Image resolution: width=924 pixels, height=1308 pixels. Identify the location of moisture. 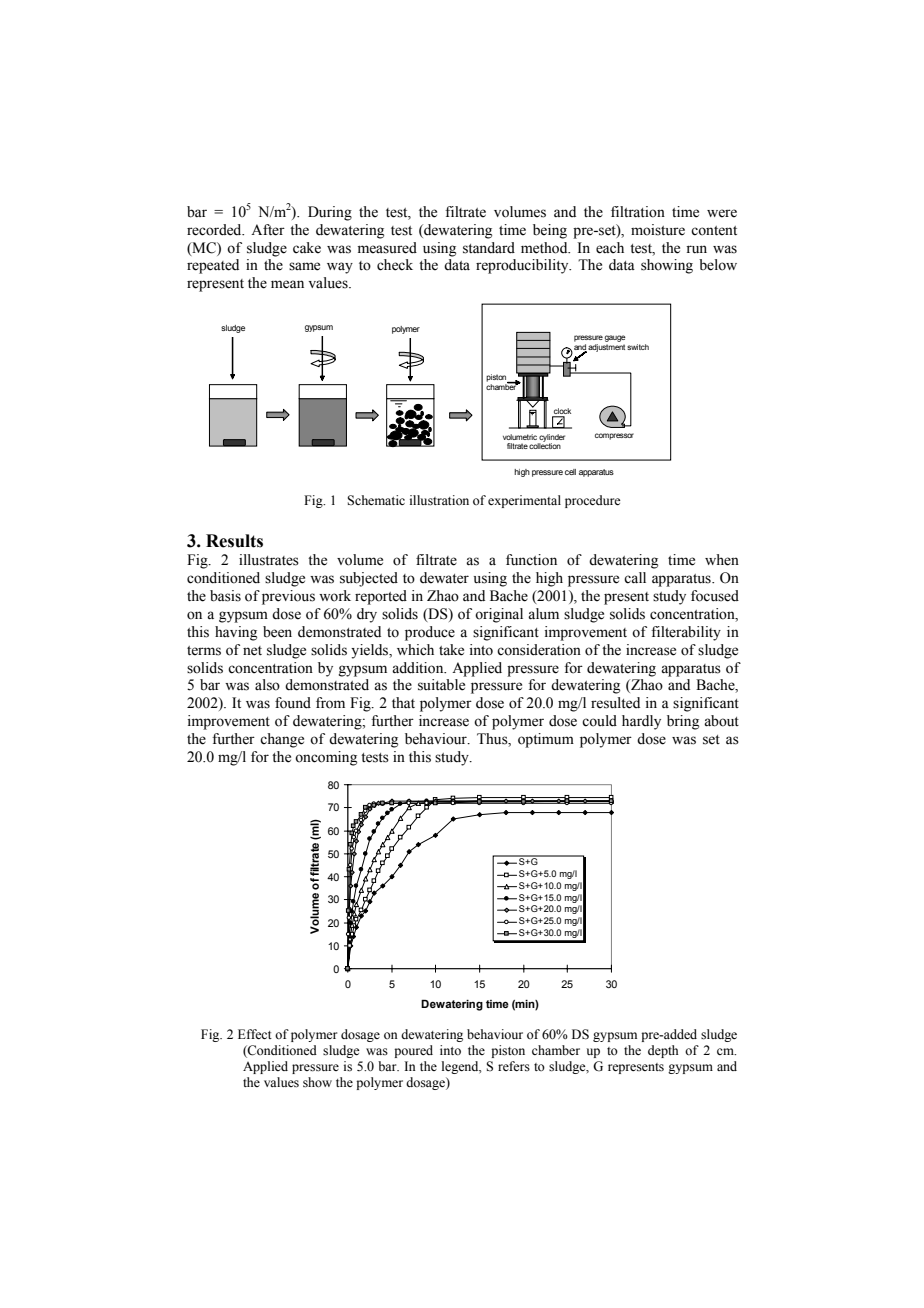
(658, 230).
